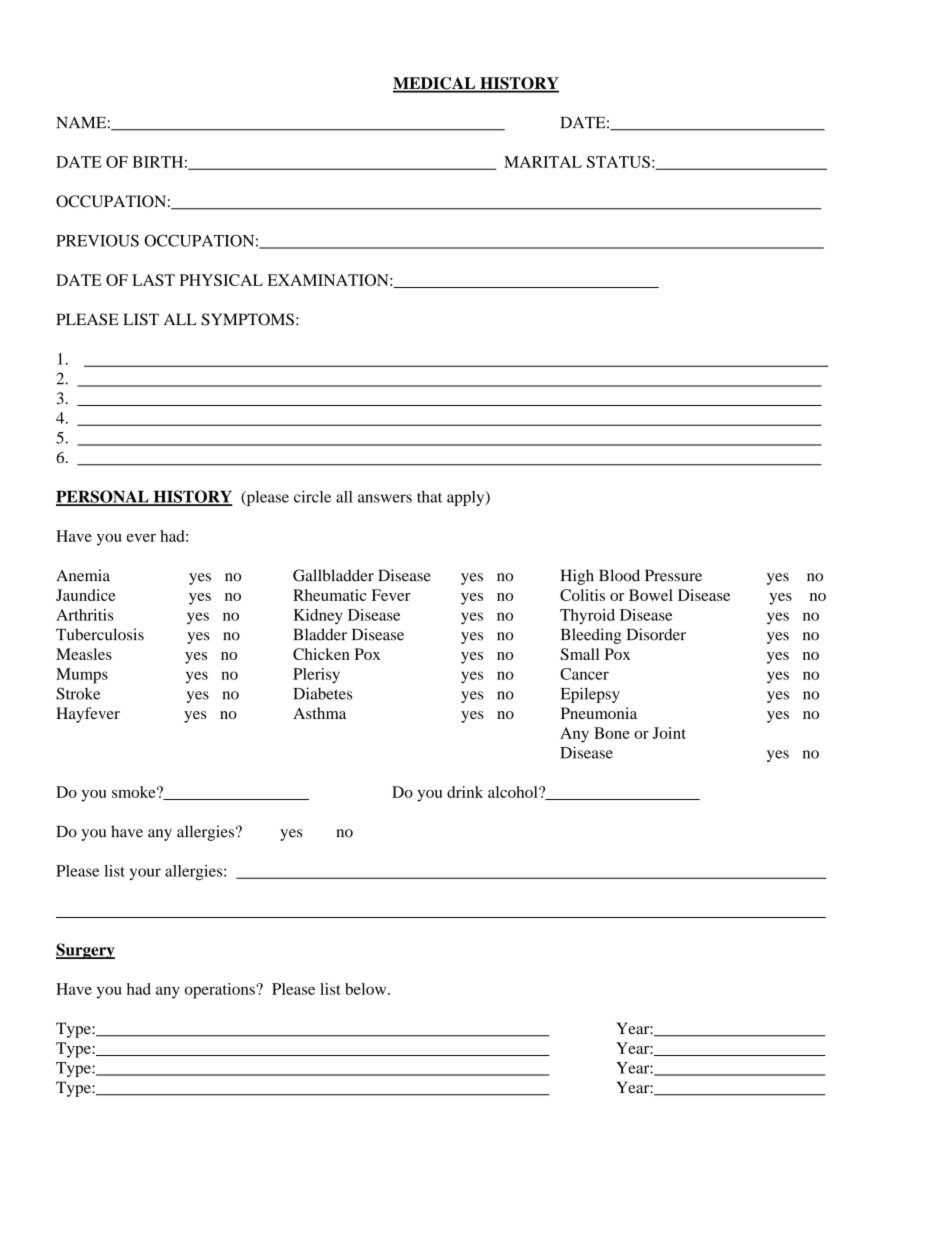 This screenshot has height=1233, width=952. I want to click on below, so click(367, 989).
